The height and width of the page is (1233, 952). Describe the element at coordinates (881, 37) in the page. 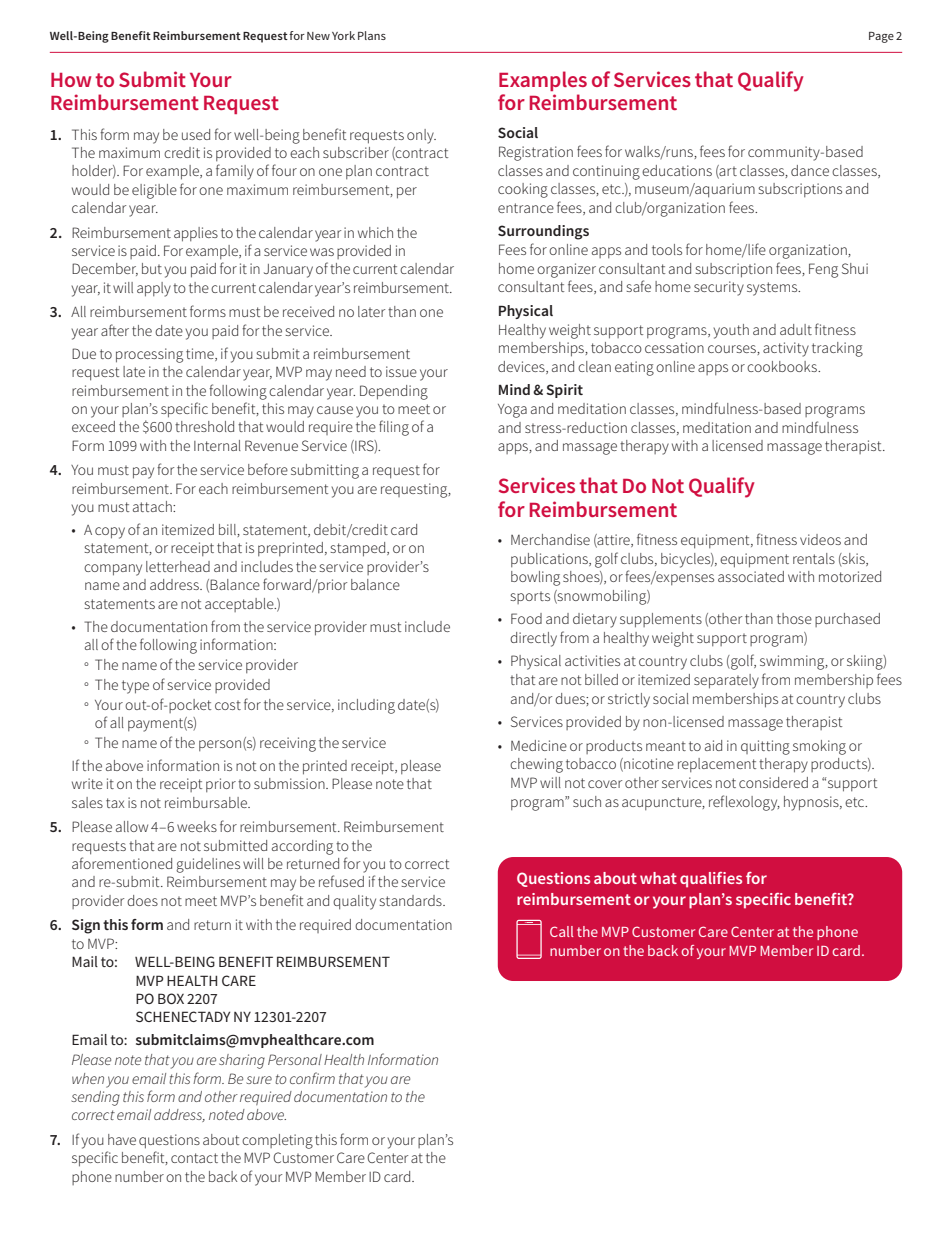

I see `Page` at that location.
